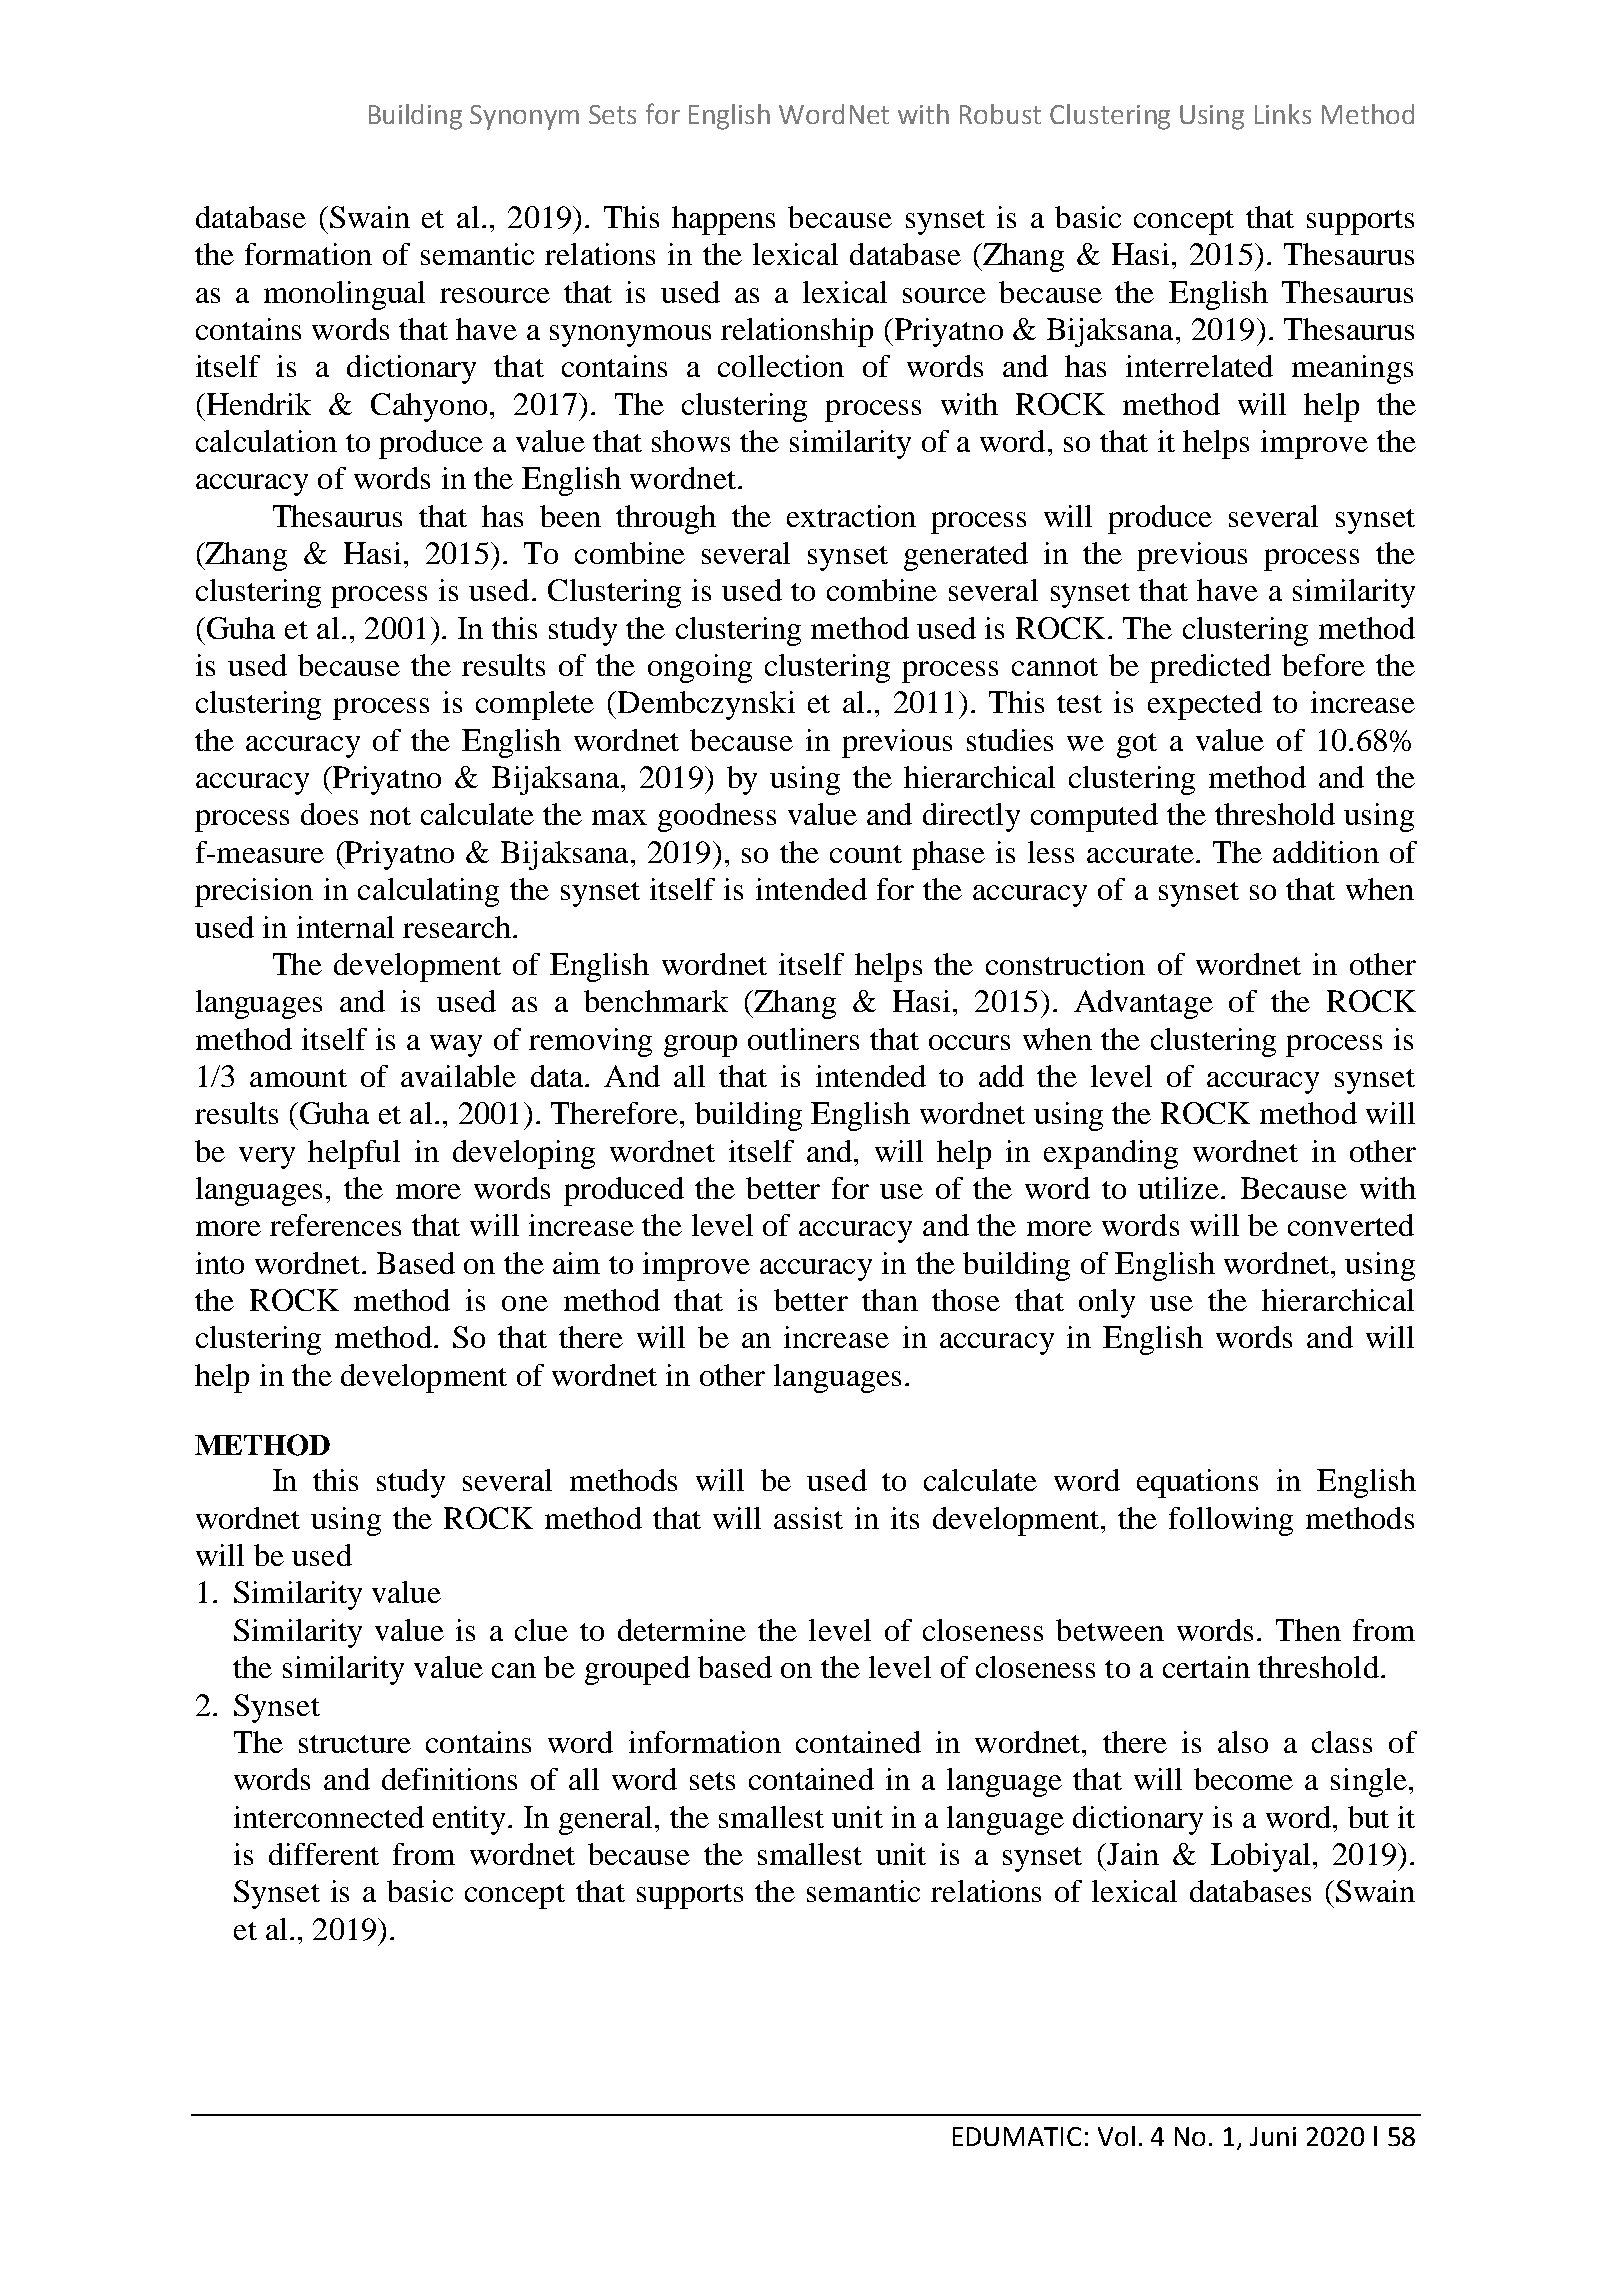 The height and width of the page is (2278, 1611). I want to click on Links, so click(1283, 114).
